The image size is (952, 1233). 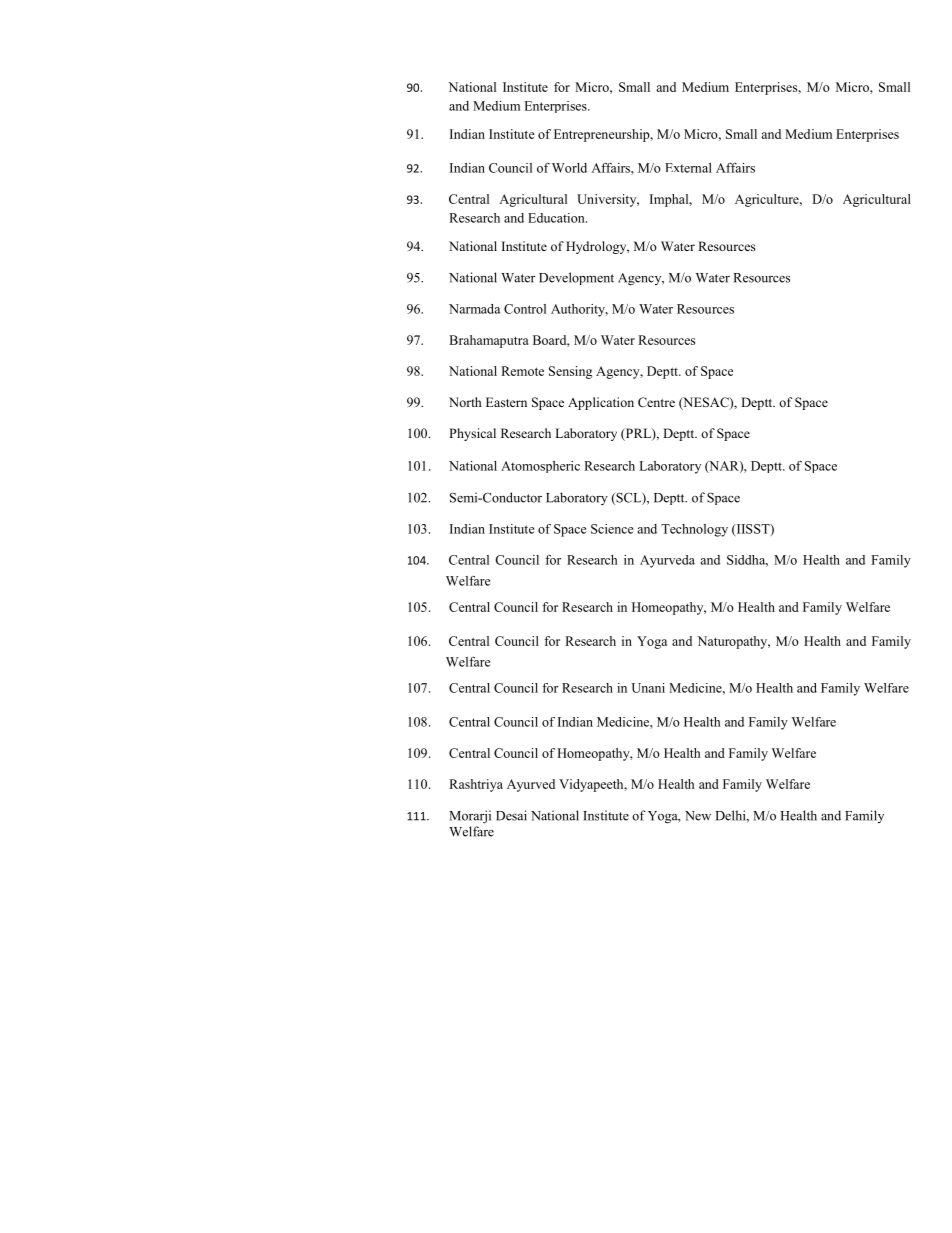 I want to click on New, so click(x=698, y=816).
